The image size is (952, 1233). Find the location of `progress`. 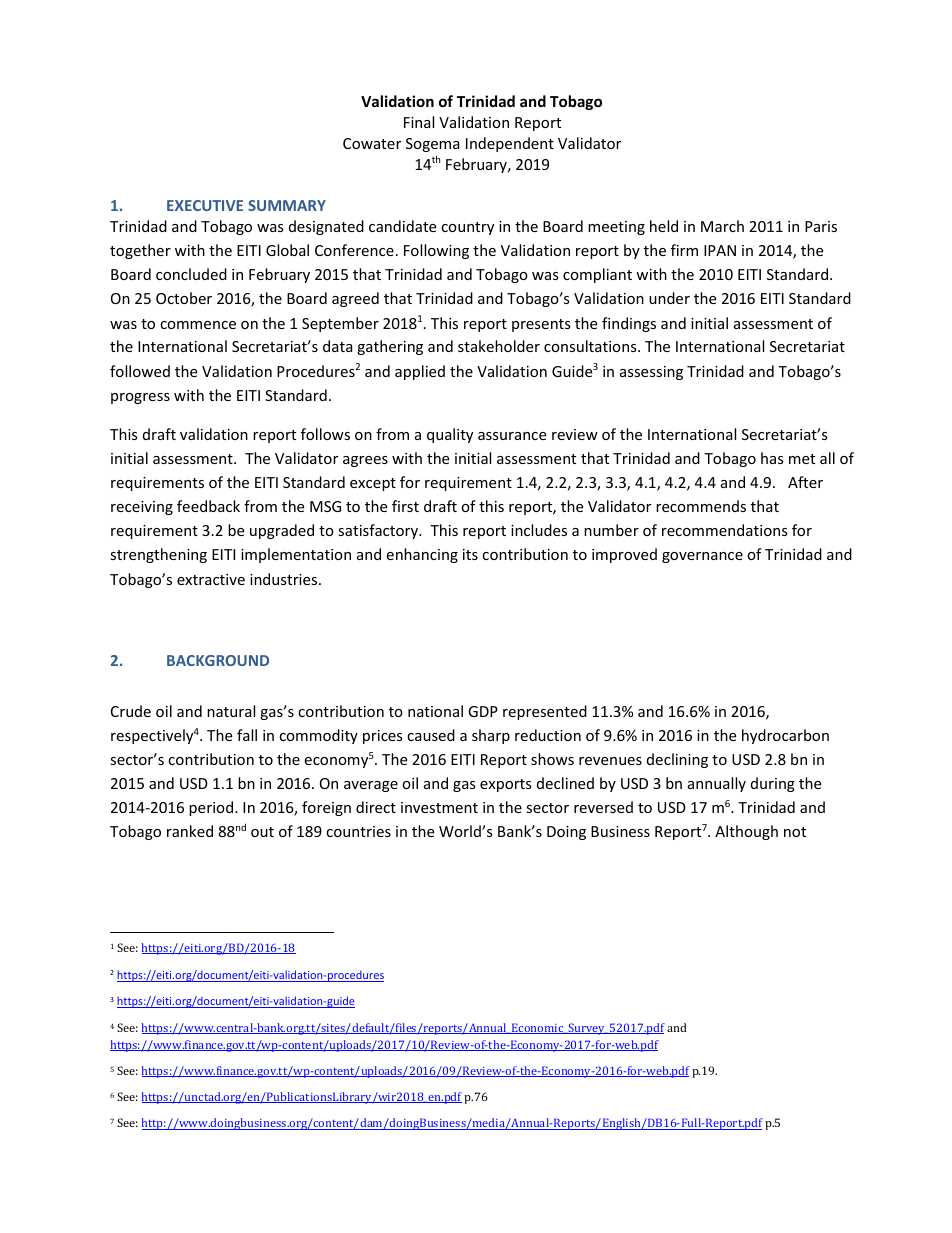

progress is located at coordinates (140, 398).
